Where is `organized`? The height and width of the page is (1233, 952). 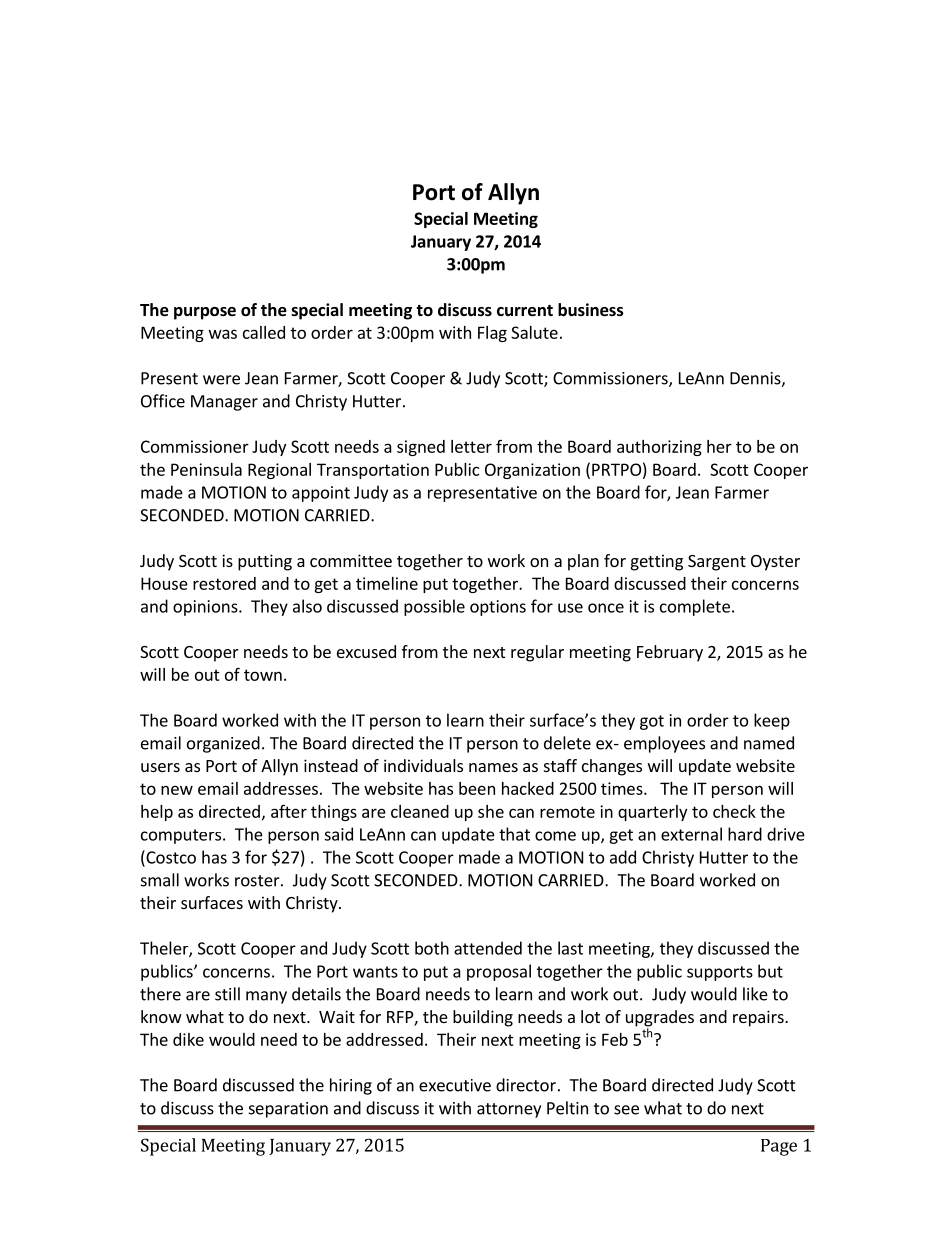 organized is located at coordinates (223, 744).
